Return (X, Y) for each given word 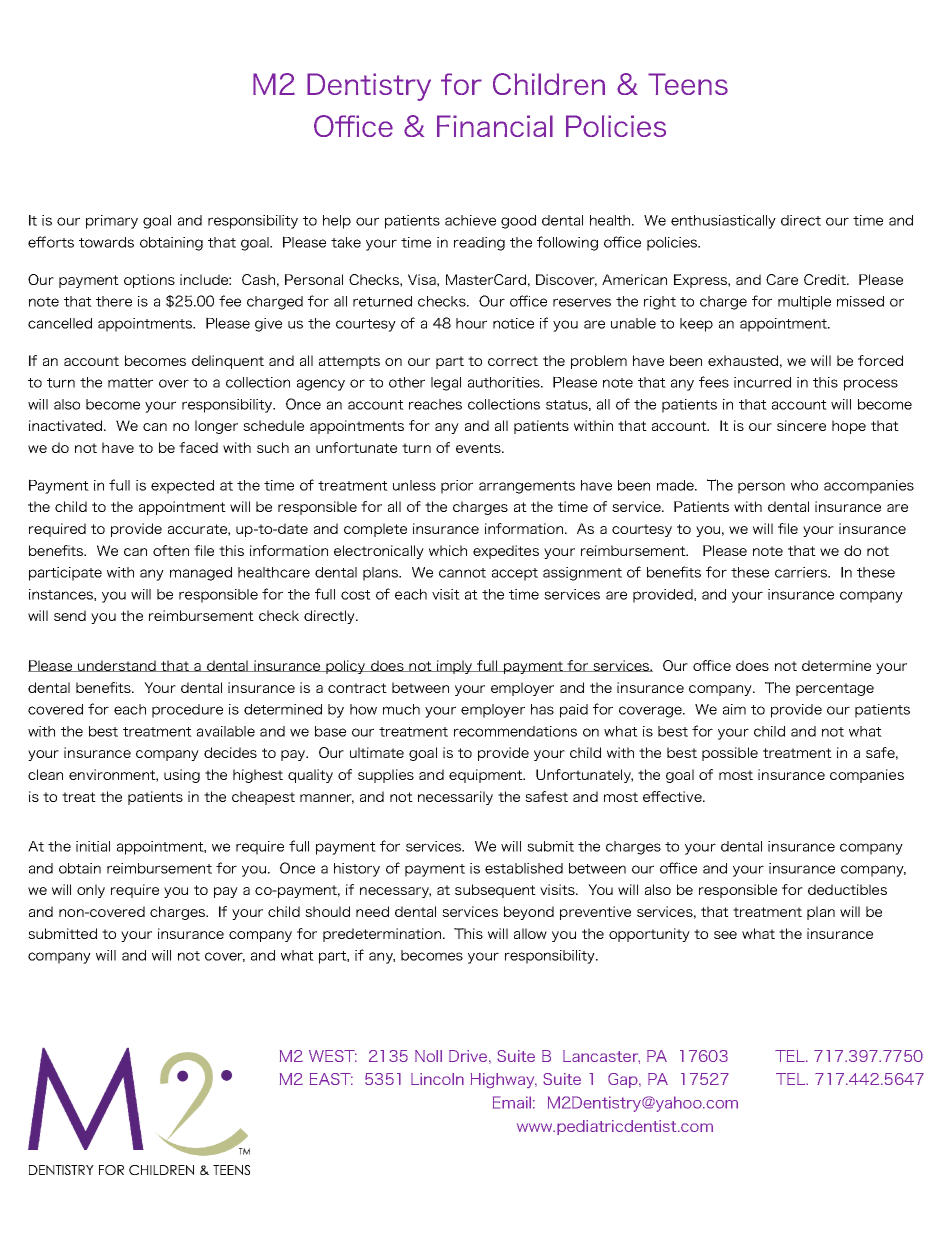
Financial (495, 126)
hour (471, 323)
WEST (333, 1056)
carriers (802, 572)
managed (201, 574)
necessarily (455, 798)
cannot (462, 573)
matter (130, 383)
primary (112, 222)
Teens (688, 84)
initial (93, 846)
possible (730, 754)
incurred (762, 382)
